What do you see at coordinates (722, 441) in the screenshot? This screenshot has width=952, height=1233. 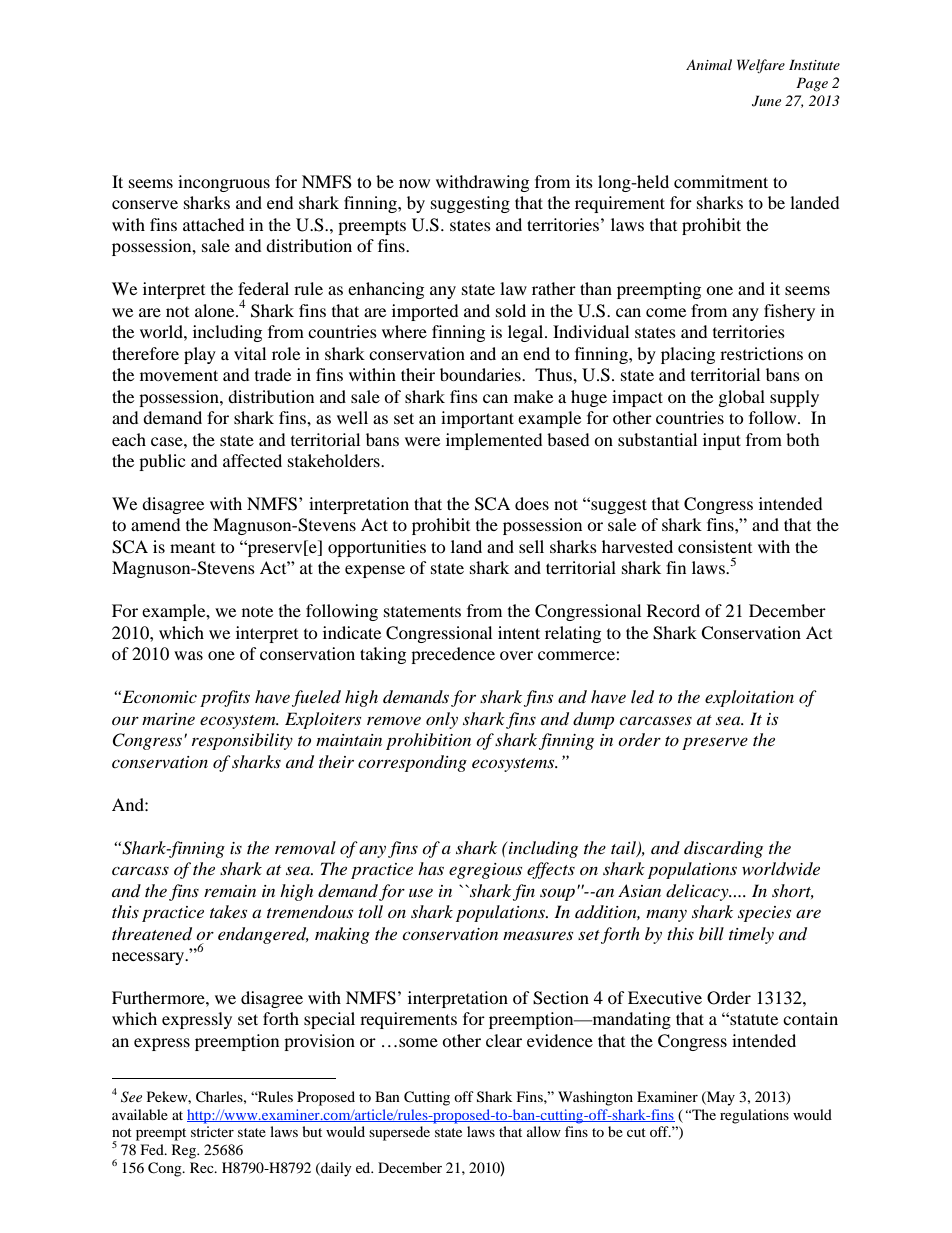 I see `input` at bounding box center [722, 441].
